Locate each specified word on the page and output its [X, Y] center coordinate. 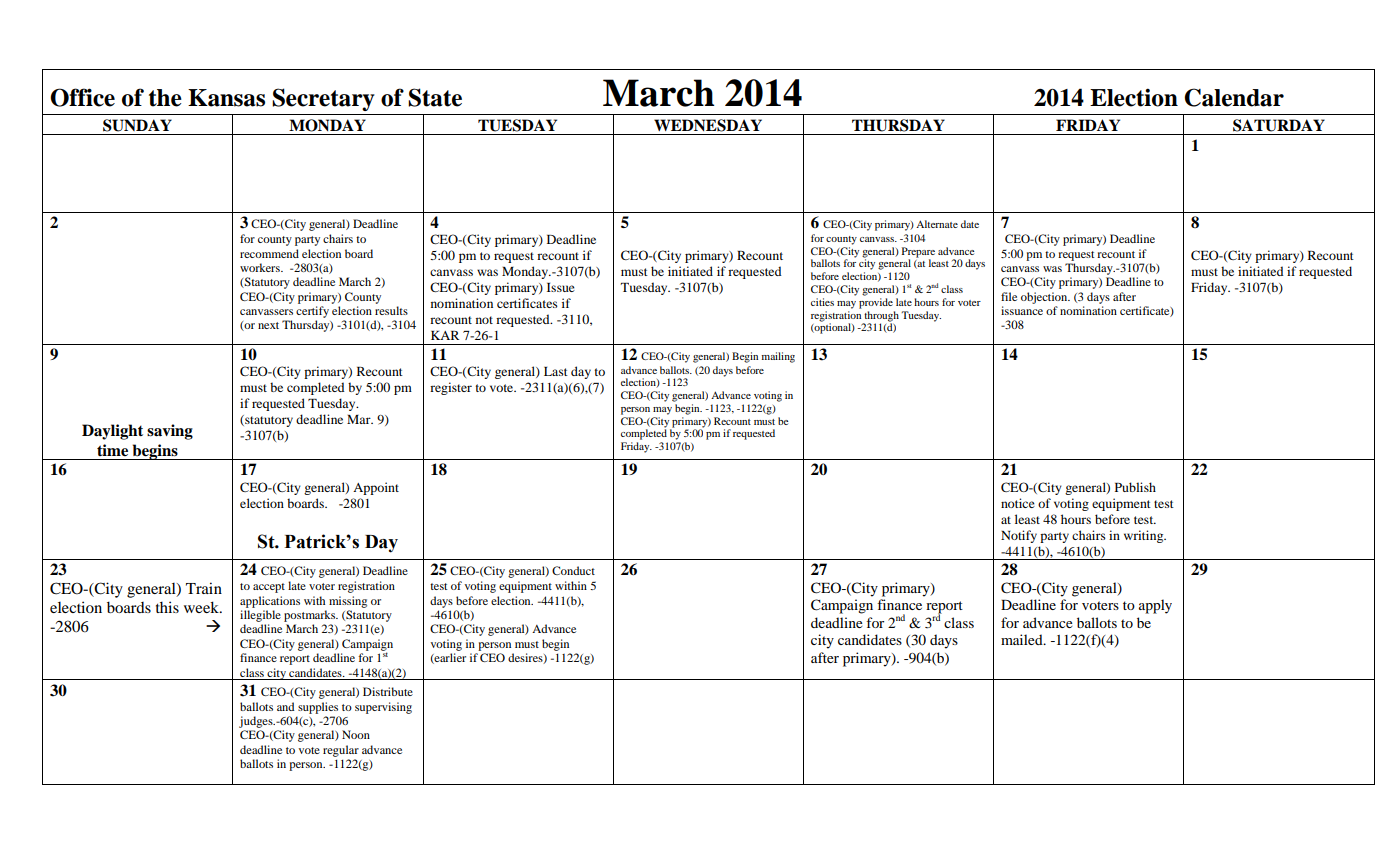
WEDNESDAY [708, 125]
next [268, 325]
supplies [318, 708]
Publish [1135, 487]
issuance [1022, 310]
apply [1155, 606]
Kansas [226, 98]
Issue [561, 287]
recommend [269, 253]
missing [348, 602]
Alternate [937, 224]
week [202, 607]
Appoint [376, 488]
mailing [778, 357]
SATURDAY [1279, 125]
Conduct [573, 570]
